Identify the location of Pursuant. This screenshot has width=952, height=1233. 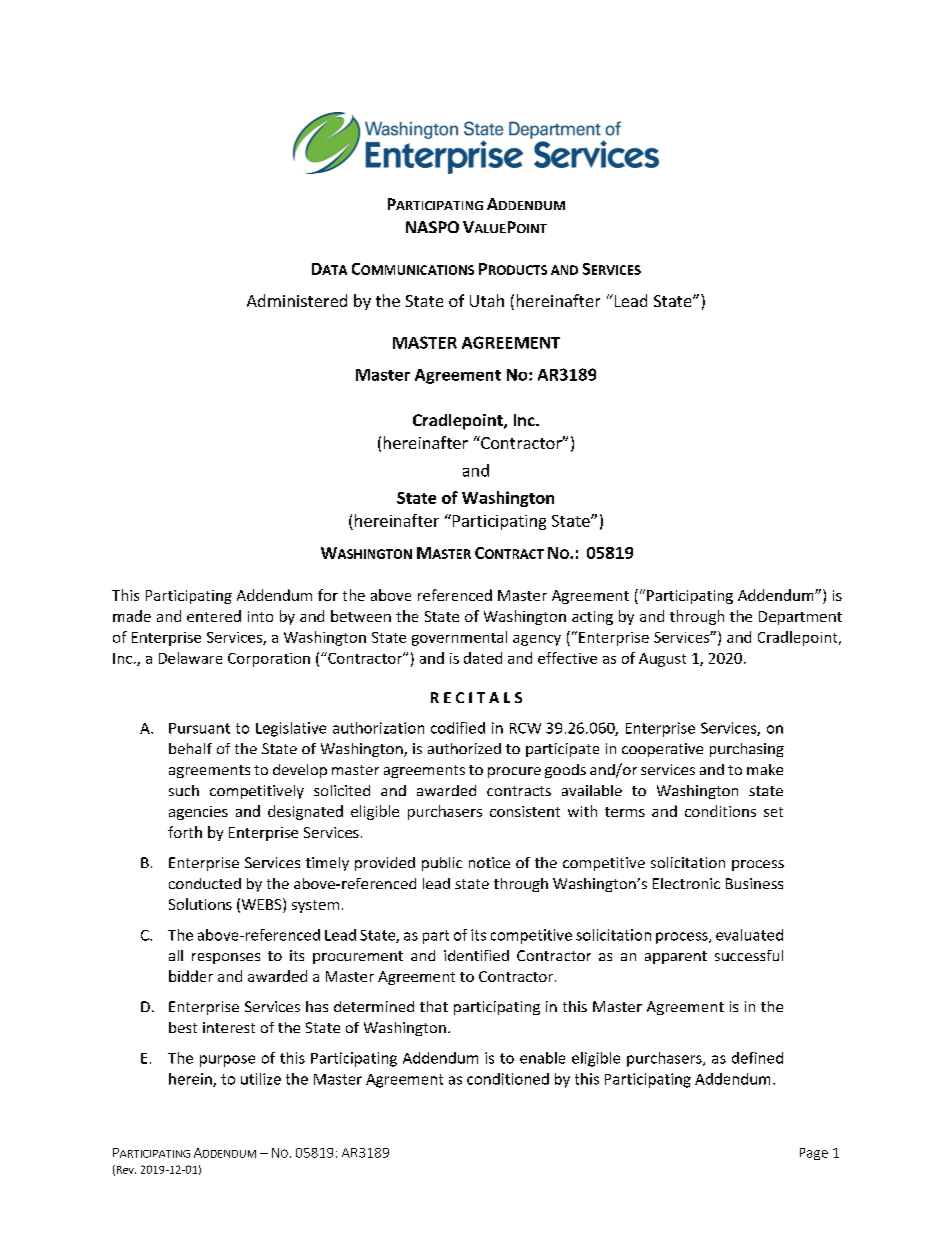
(199, 728).
